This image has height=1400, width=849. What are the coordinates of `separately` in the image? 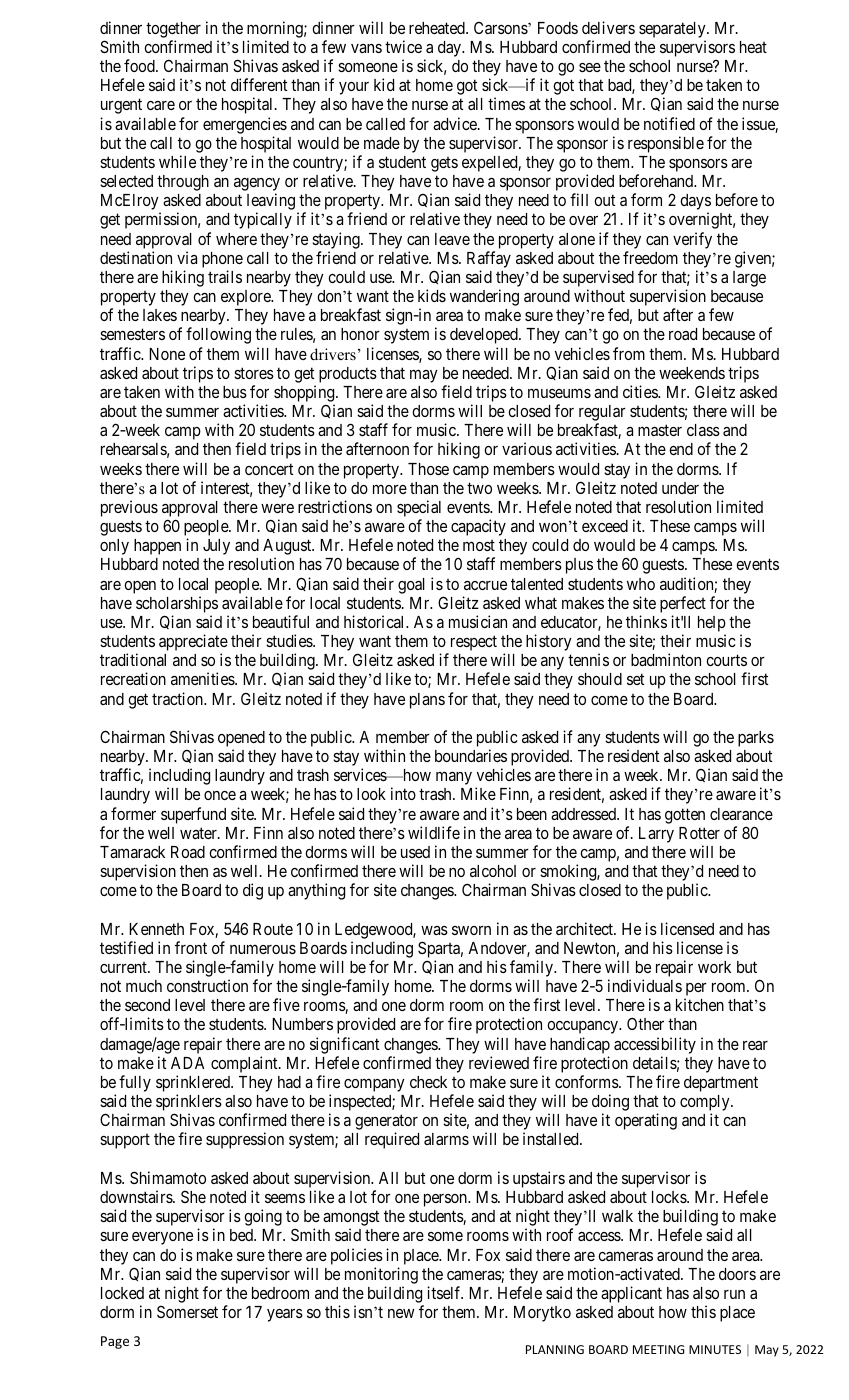 It's located at (673, 30).
